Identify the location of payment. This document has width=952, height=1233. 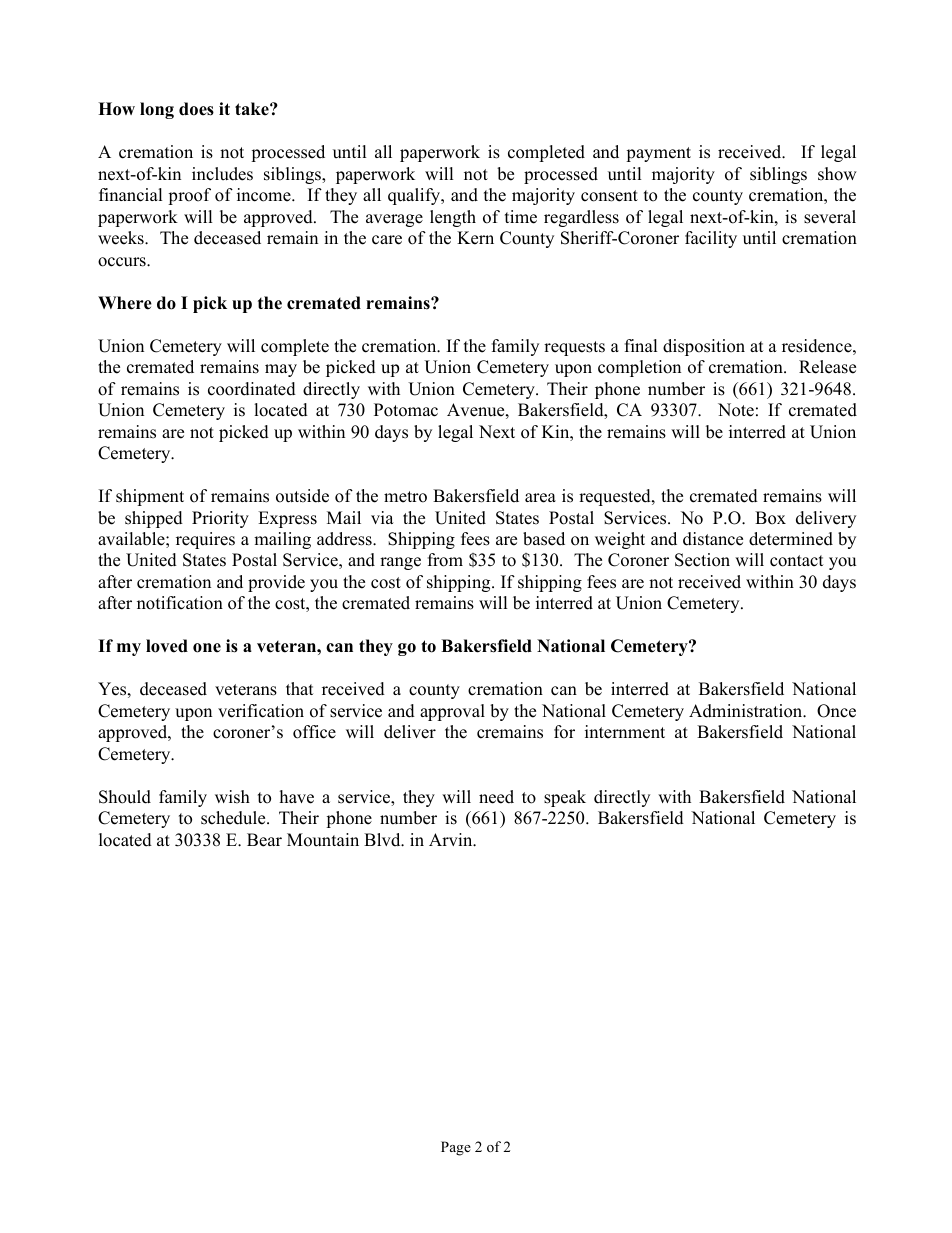
(658, 154).
